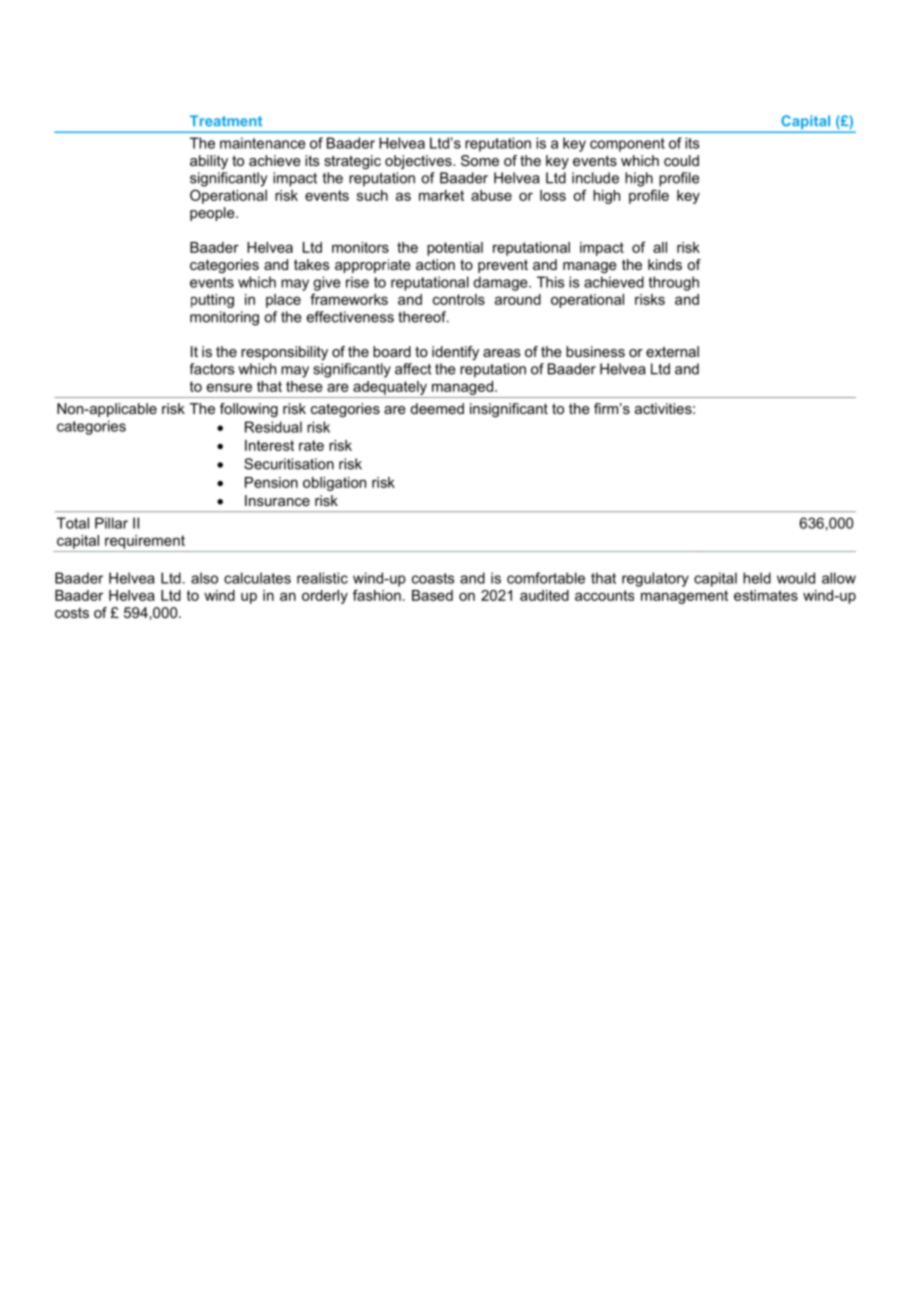 Image resolution: width=924 pixels, height=1308 pixels. What do you see at coordinates (665, 264) in the image?
I see `kinds` at bounding box center [665, 264].
